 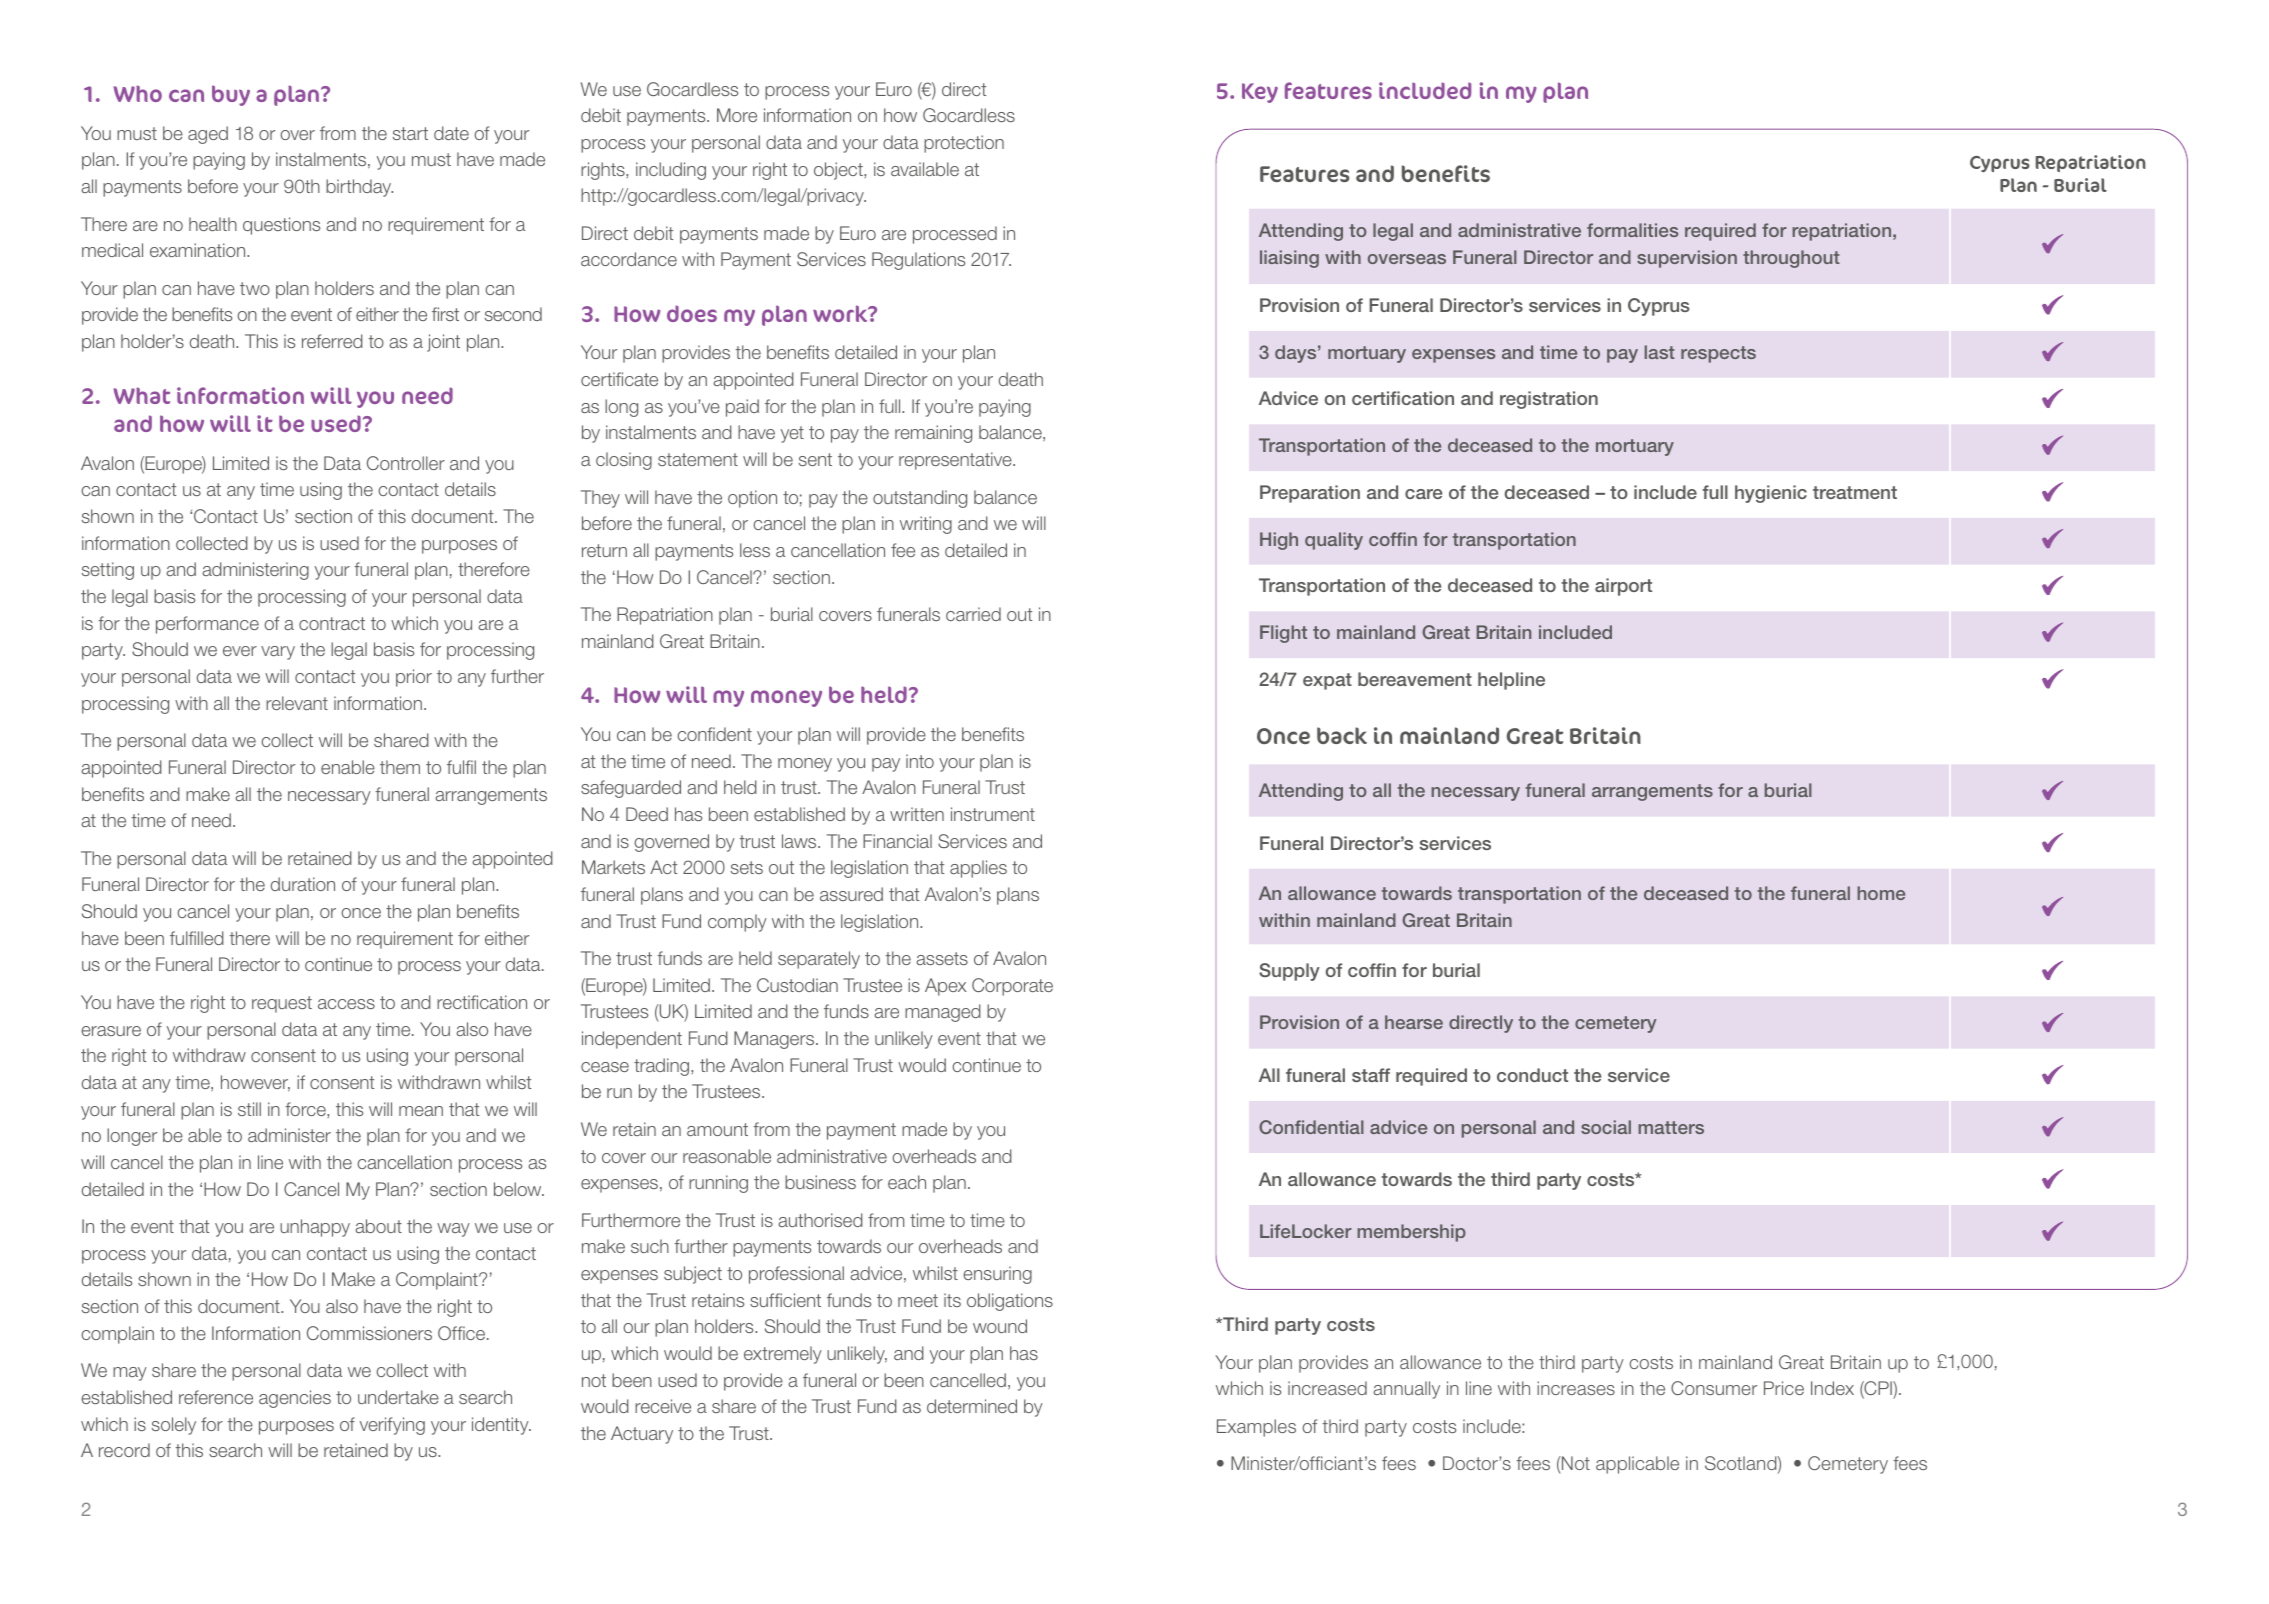 What do you see at coordinates (1632, 230) in the document?
I see `formalities` at bounding box center [1632, 230].
